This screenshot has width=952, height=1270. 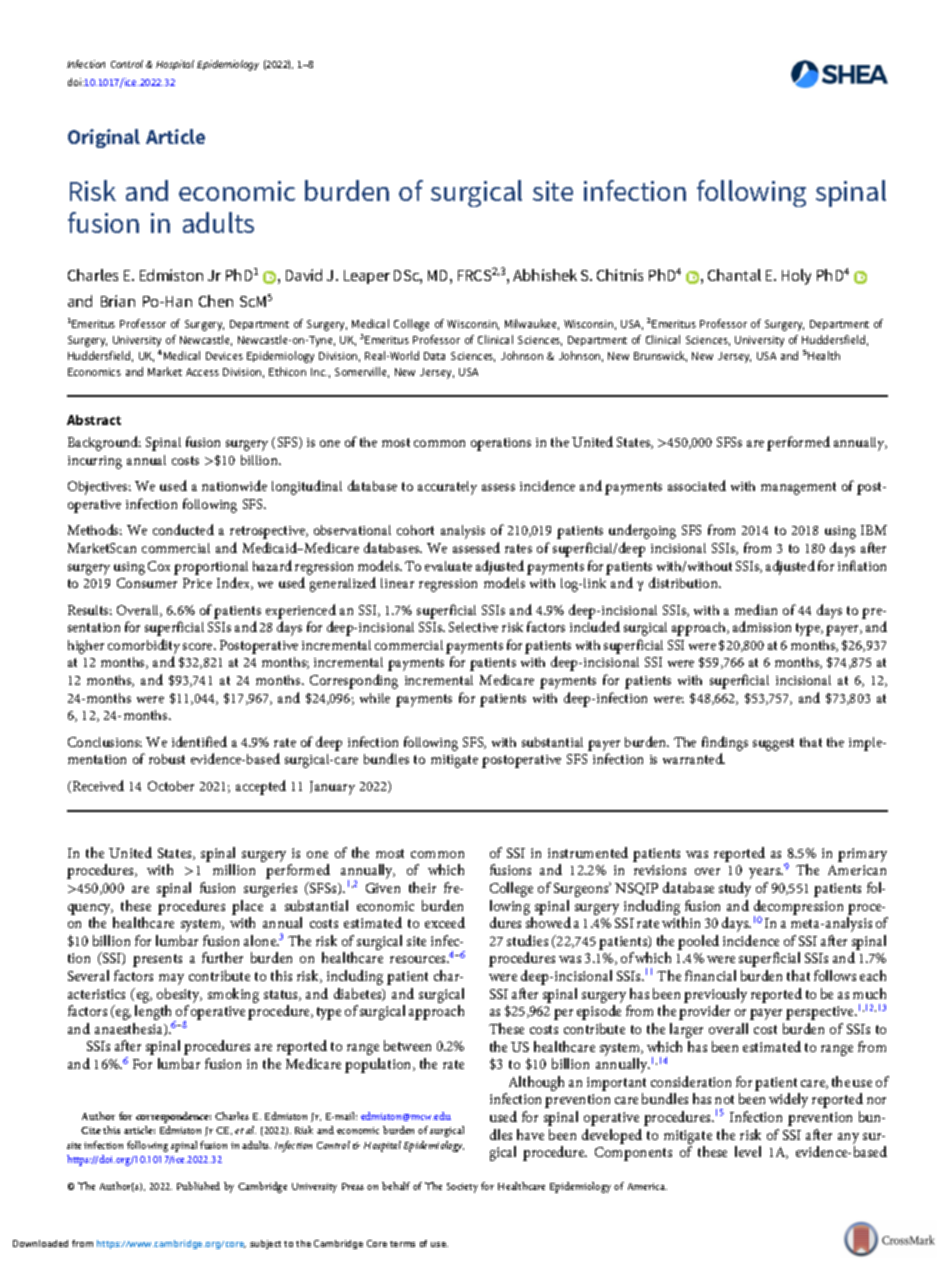 What do you see at coordinates (104, 138) in the screenshot?
I see `Original` at bounding box center [104, 138].
